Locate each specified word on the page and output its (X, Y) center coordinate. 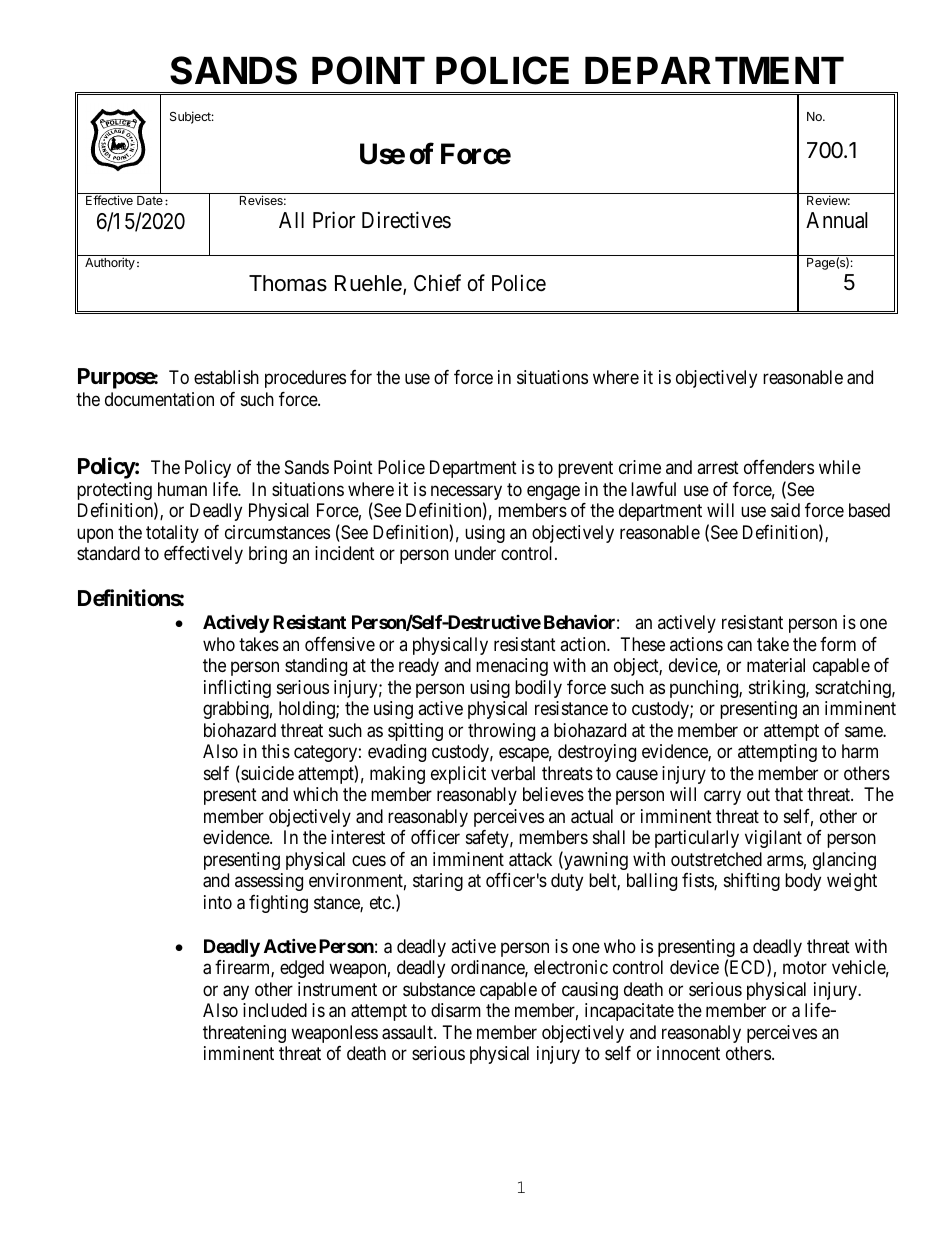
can (739, 646)
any (236, 992)
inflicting (237, 689)
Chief (437, 283)
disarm (456, 1010)
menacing (512, 667)
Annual (837, 220)
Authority (110, 263)
